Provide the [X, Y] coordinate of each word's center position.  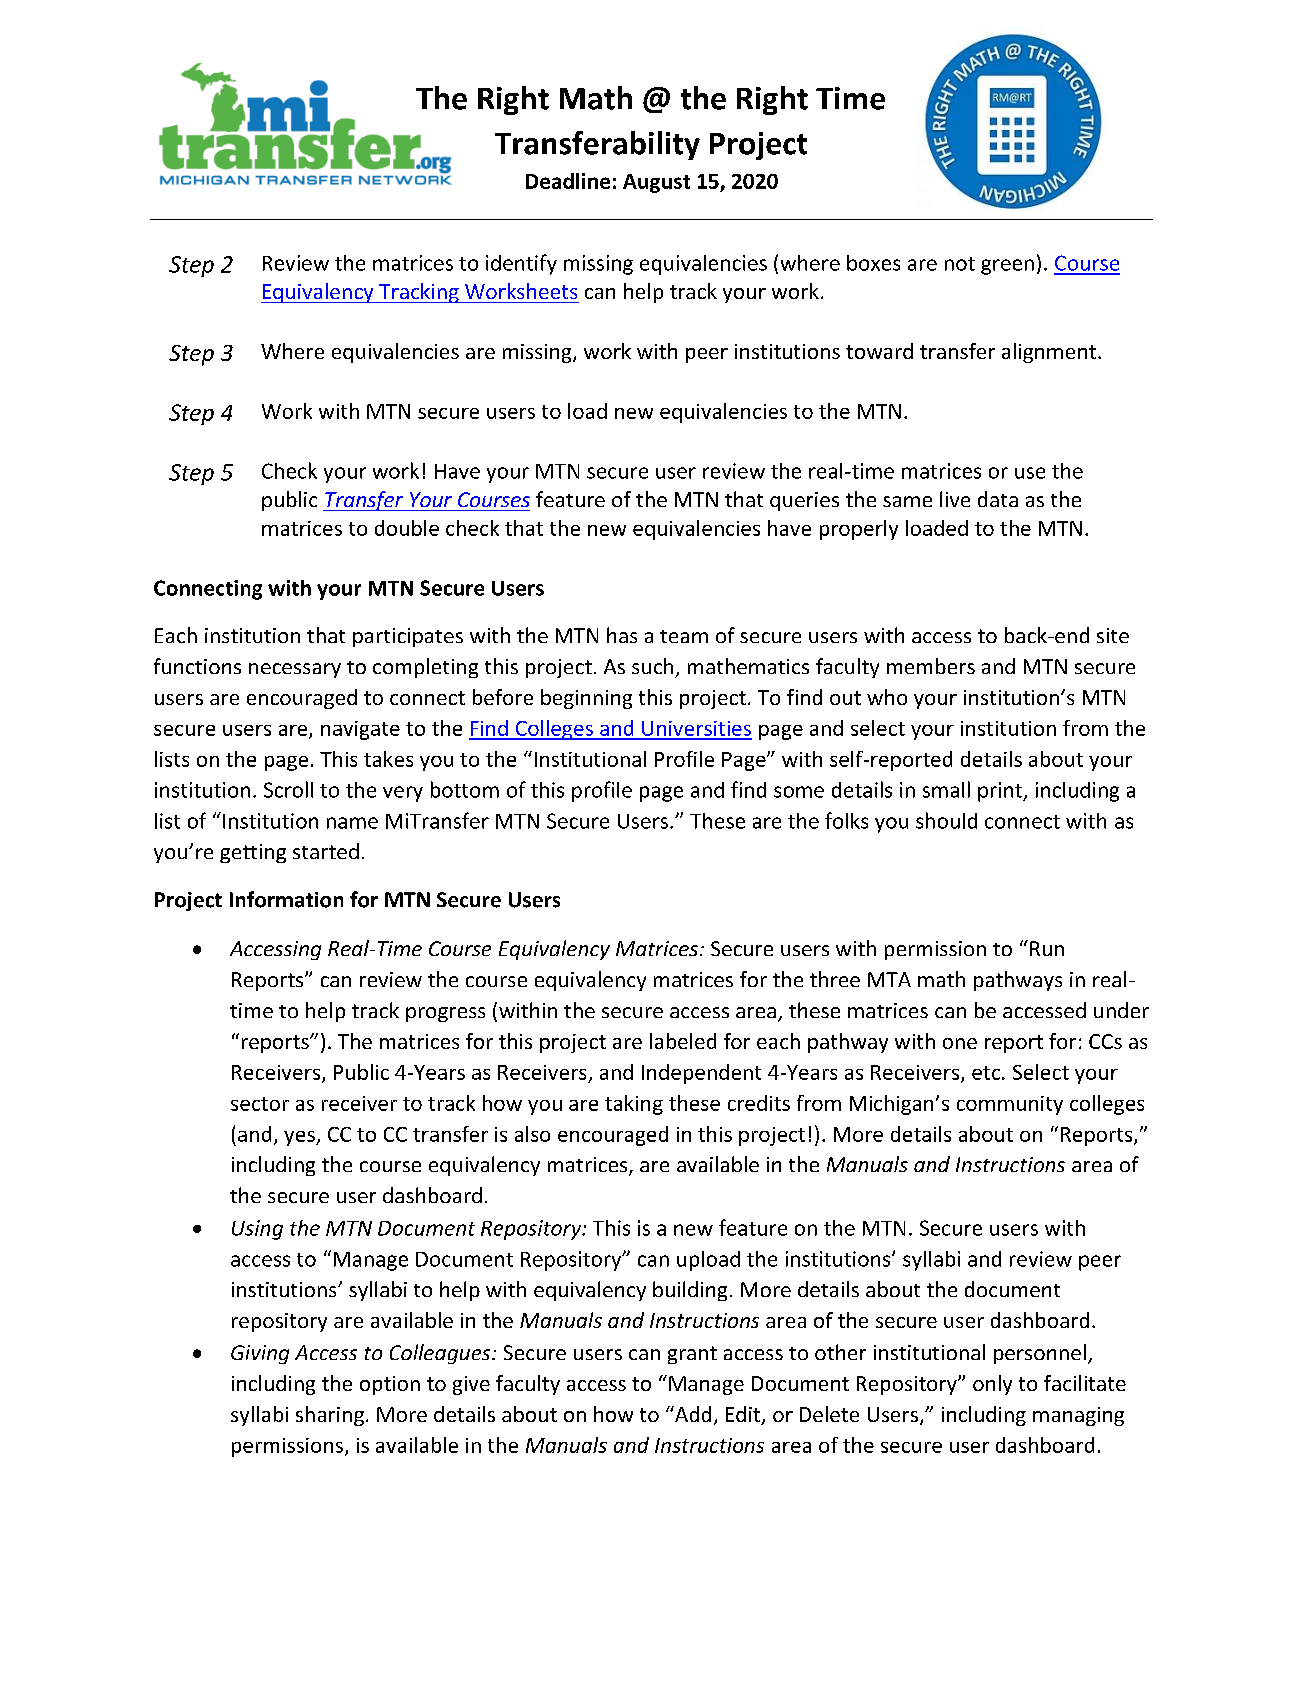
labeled [683, 1041]
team [684, 636]
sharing [330, 1416]
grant [692, 1355]
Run [1047, 948]
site [1113, 635]
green [1007, 267]
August [656, 183]
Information [286, 899]
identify [521, 264]
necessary [295, 670]
